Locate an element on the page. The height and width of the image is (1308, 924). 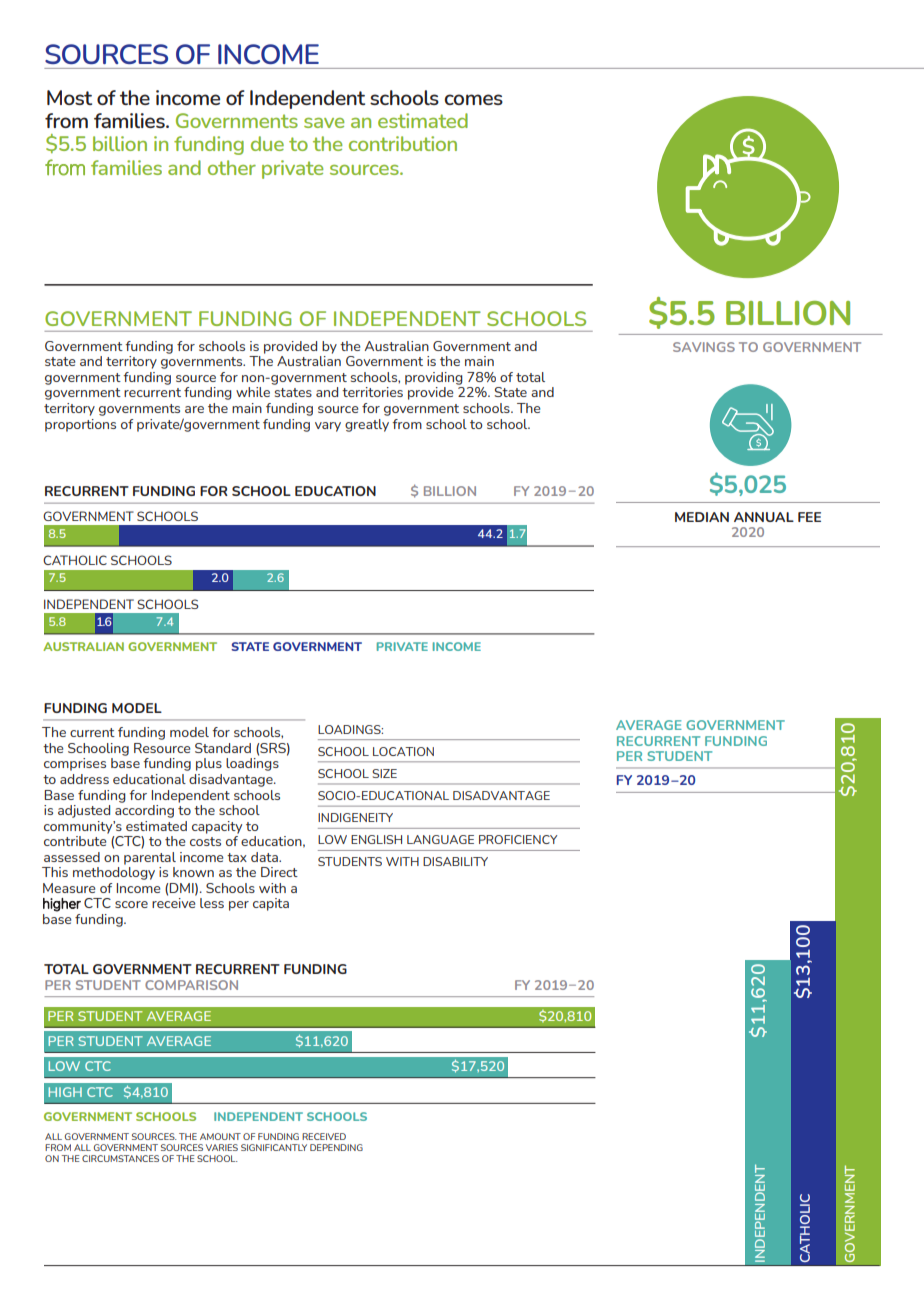
DEPENDING is located at coordinates (336, 1147).
